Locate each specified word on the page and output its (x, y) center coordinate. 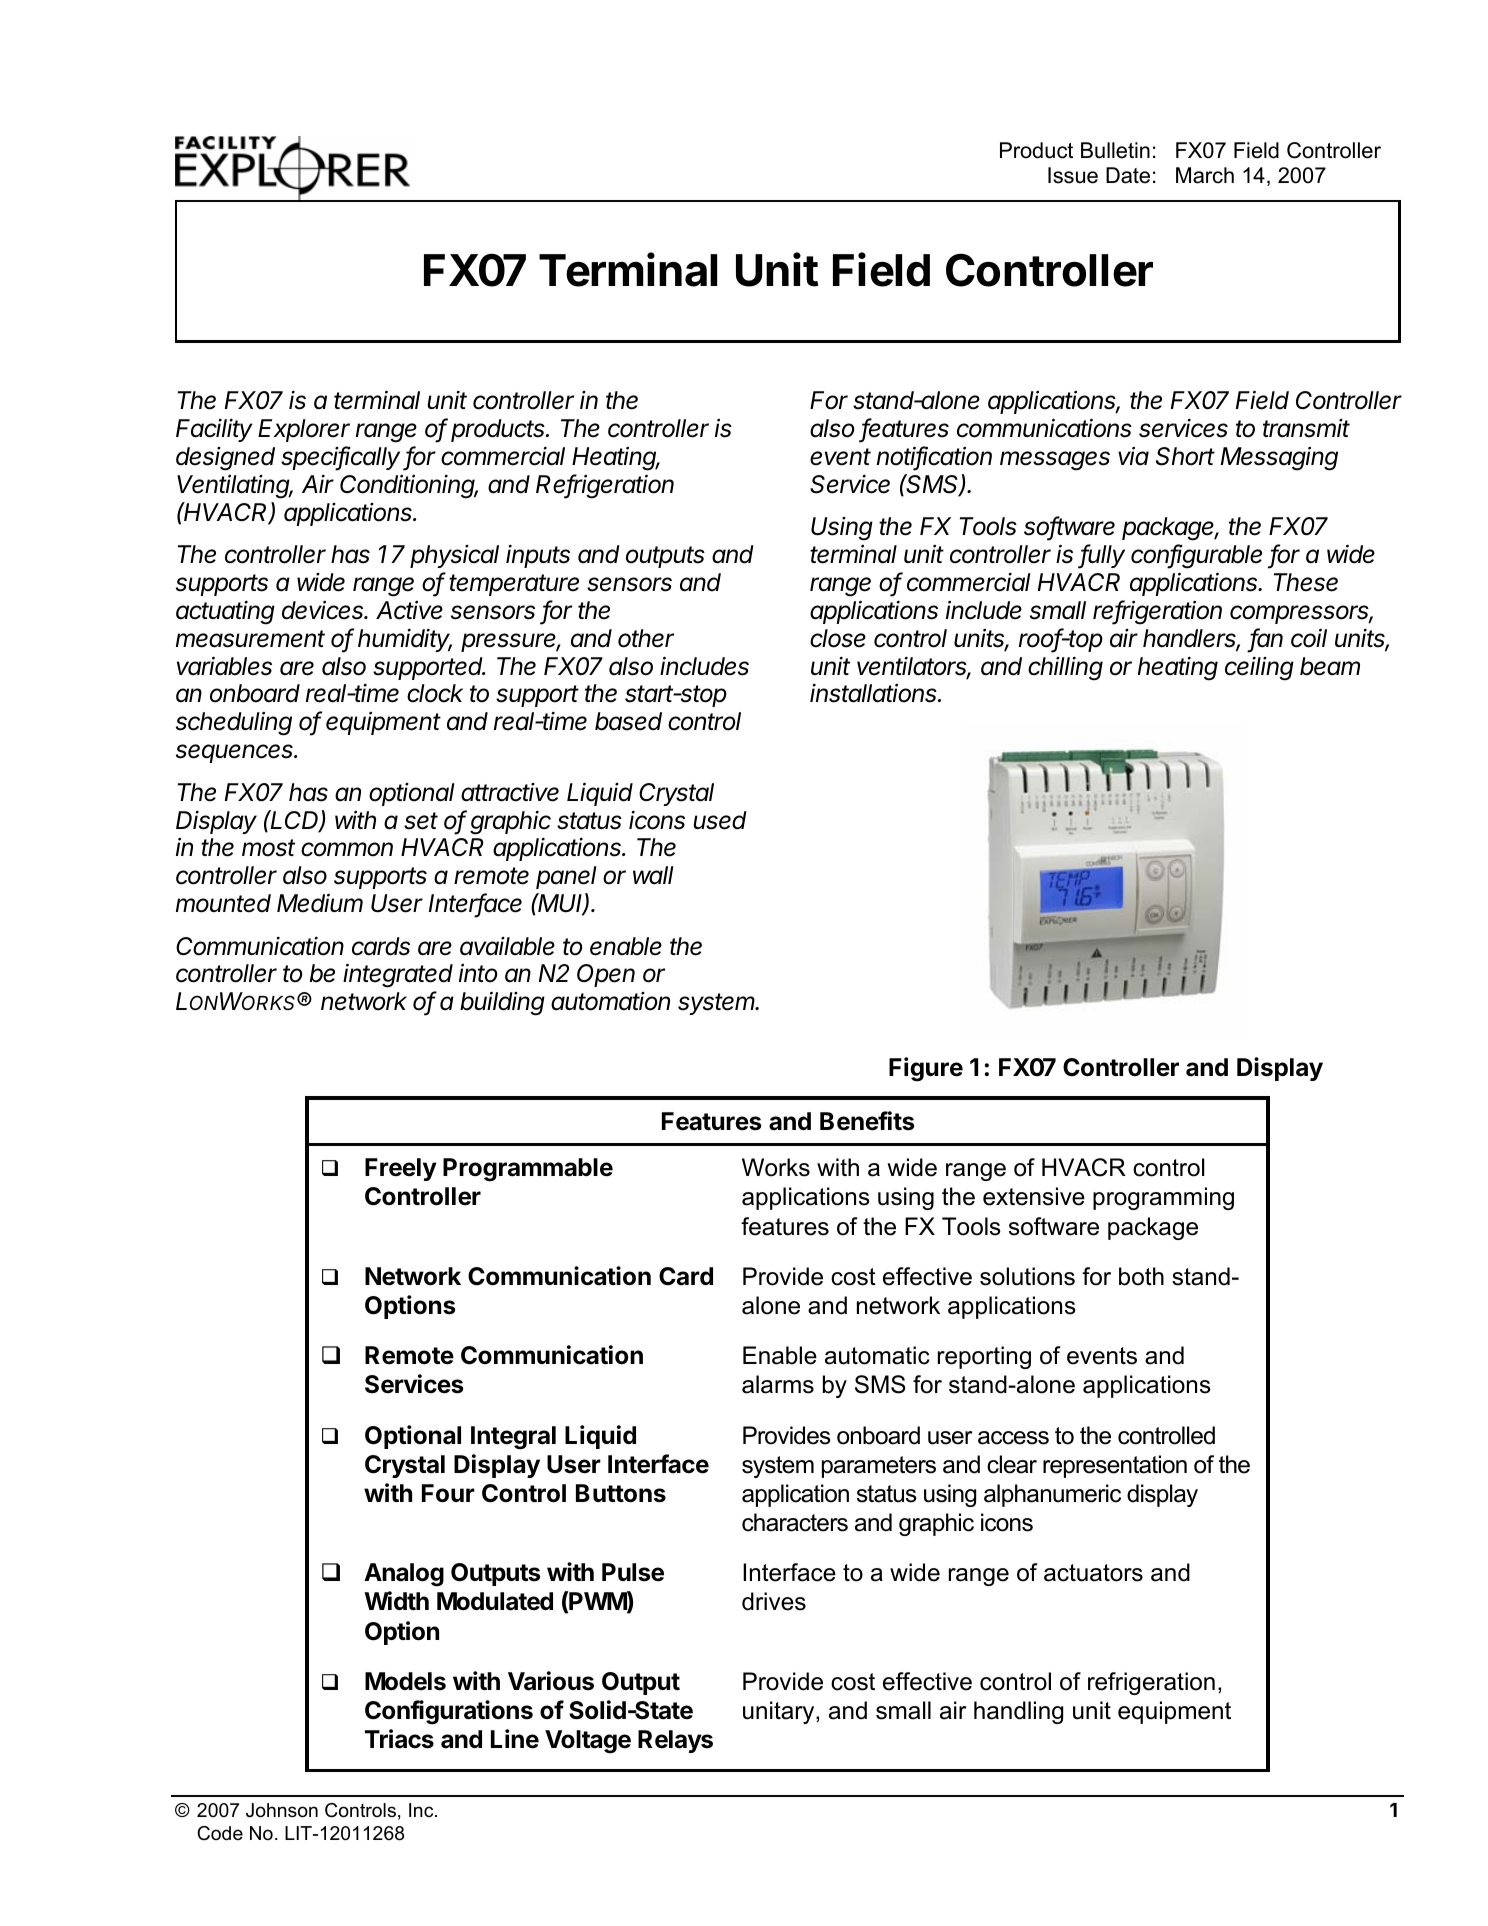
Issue (1073, 175)
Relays (675, 1741)
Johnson (282, 1810)
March (1205, 175)
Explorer (304, 430)
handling (1018, 1712)
